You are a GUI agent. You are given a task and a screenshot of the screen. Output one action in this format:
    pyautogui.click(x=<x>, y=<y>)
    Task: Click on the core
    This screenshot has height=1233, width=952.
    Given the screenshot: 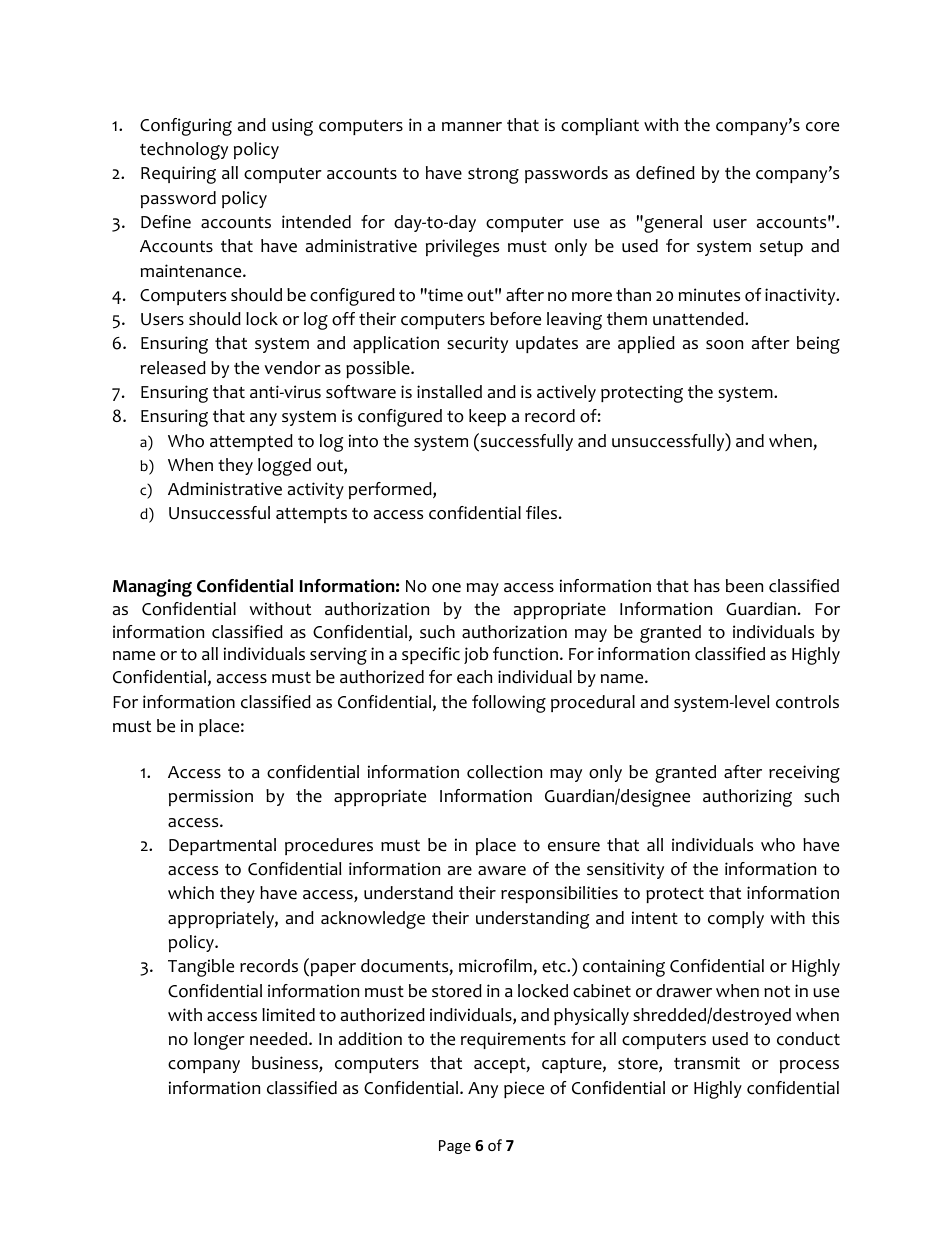 What is the action you would take?
    pyautogui.click(x=822, y=127)
